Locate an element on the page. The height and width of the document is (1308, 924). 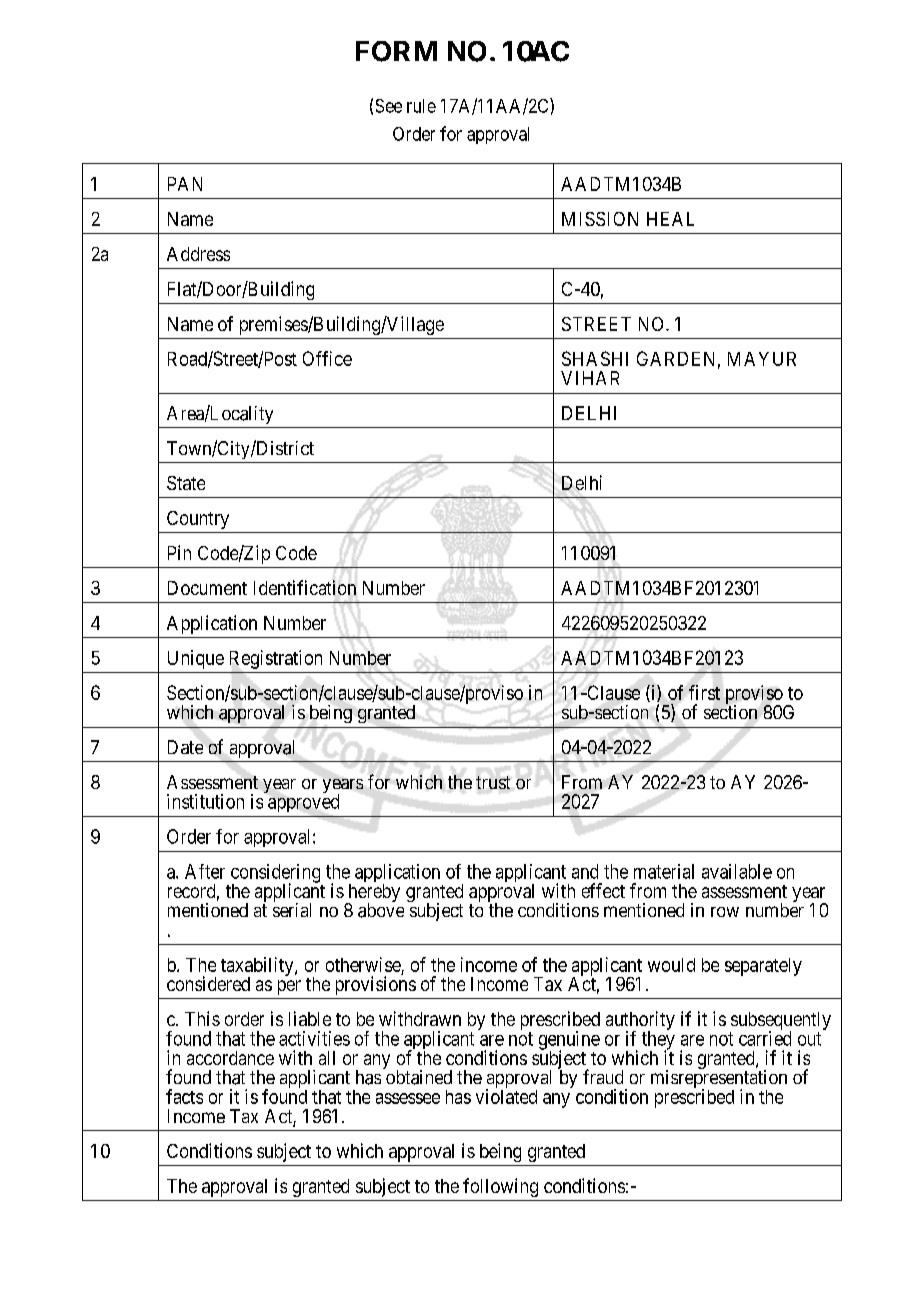
trust is located at coordinates (493, 782).
